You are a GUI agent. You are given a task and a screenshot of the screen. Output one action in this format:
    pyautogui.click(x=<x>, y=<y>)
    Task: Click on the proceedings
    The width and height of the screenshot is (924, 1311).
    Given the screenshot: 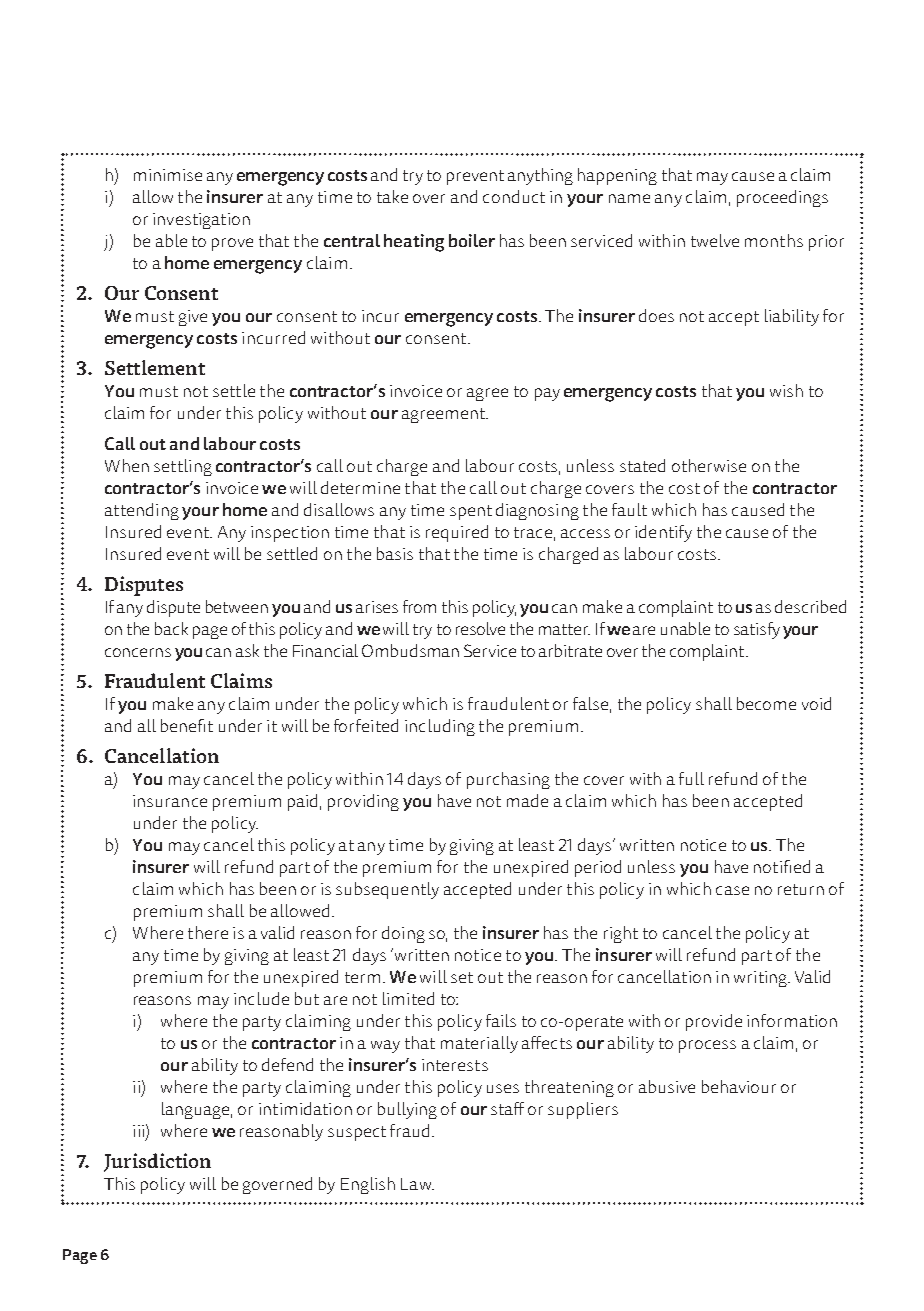 What is the action you would take?
    pyautogui.click(x=782, y=198)
